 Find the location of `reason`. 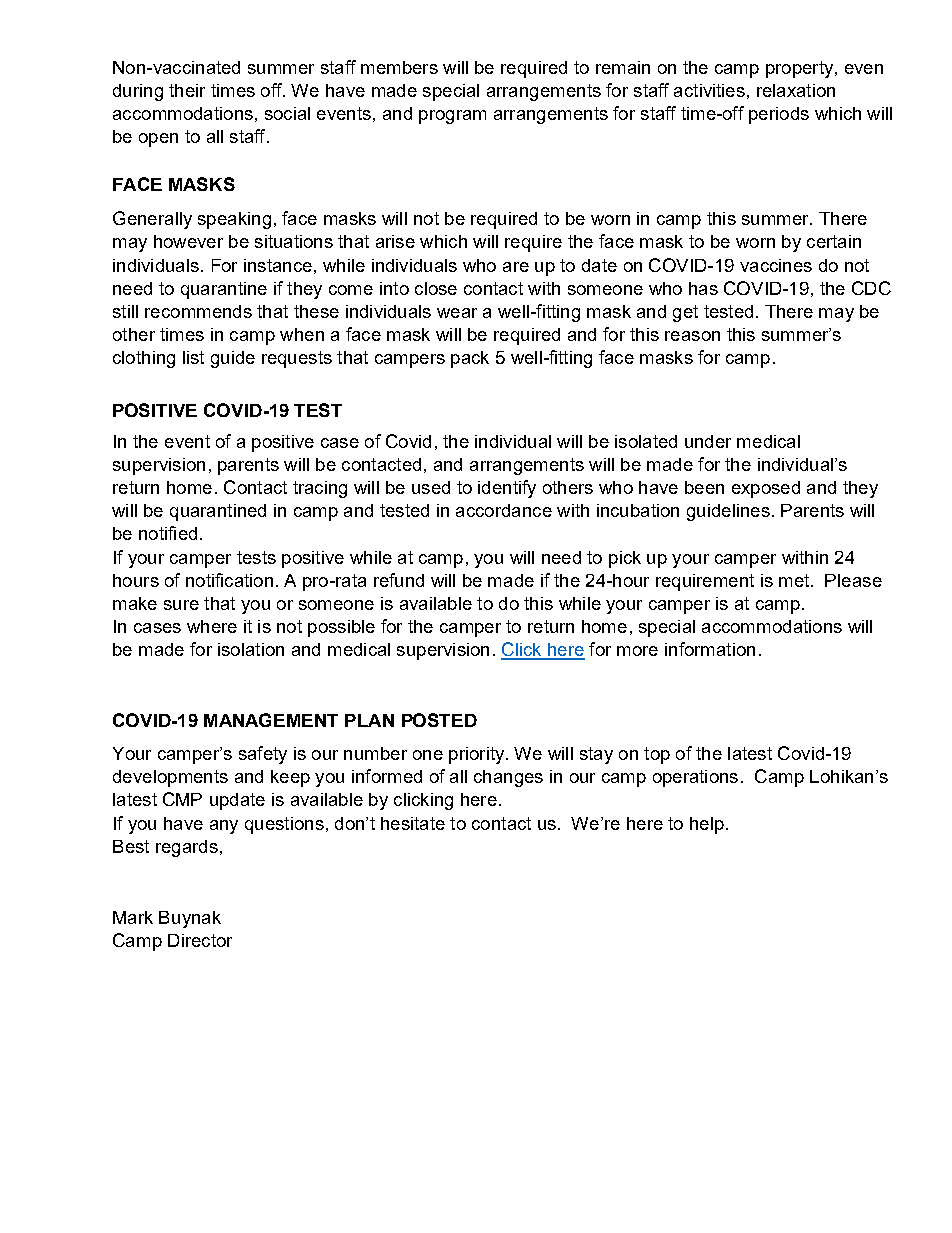

reason is located at coordinates (692, 336).
